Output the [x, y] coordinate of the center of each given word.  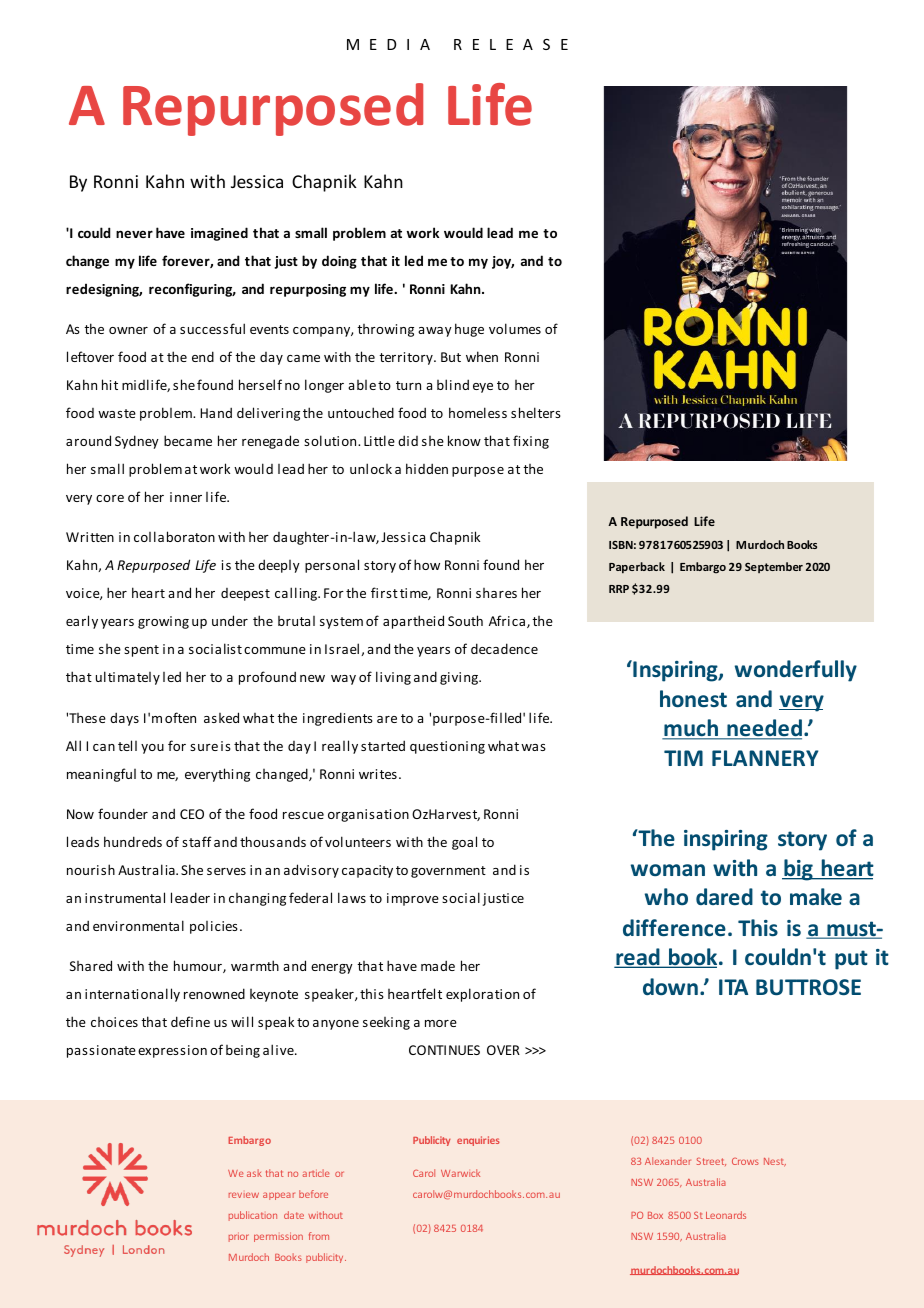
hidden [427, 468]
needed [763, 729]
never [134, 234]
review [244, 1195]
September [774, 567]
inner [186, 497]
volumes [515, 328]
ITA [733, 987]
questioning [447, 747]
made [438, 965]
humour [199, 966]
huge [469, 330]
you [152, 749]
